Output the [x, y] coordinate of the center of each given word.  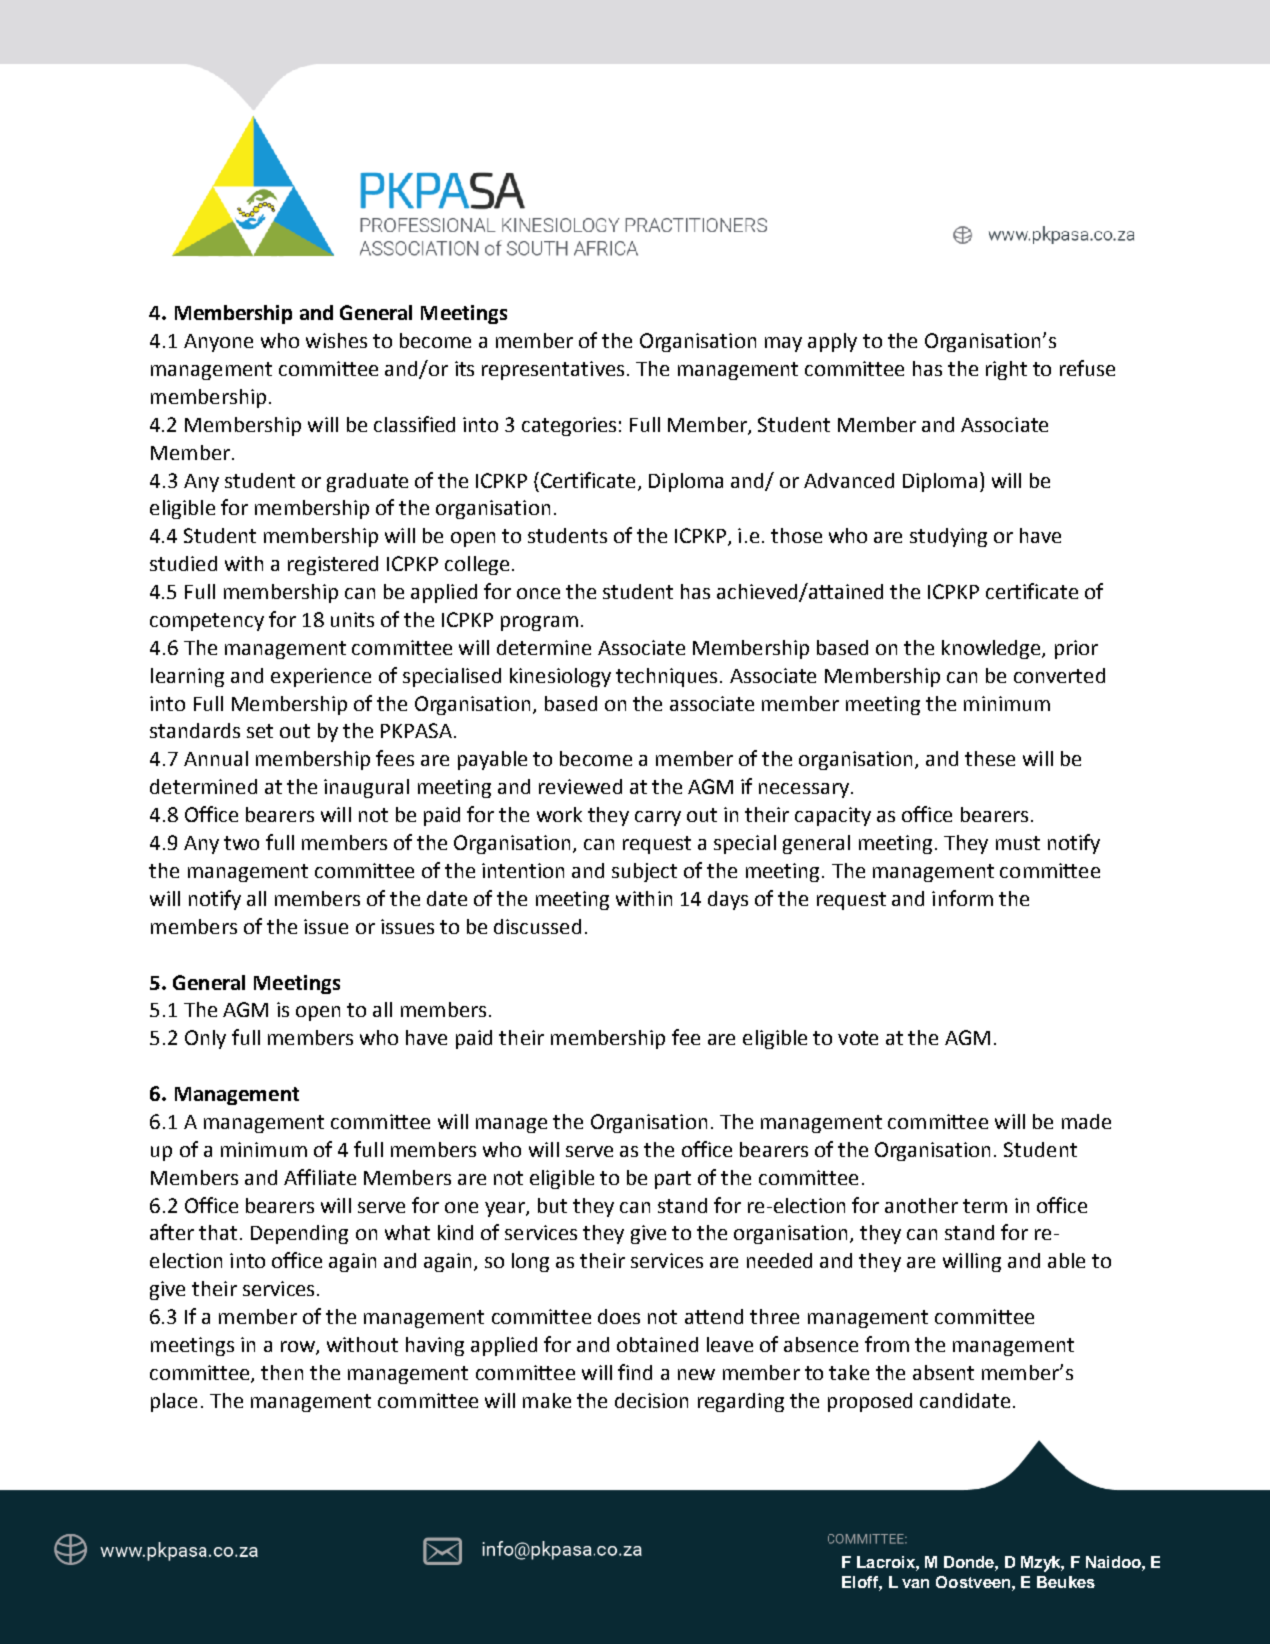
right [1006, 370]
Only [205, 1039]
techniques [666, 677]
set [260, 731]
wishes [336, 340]
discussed [537, 926]
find [635, 1372]
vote [858, 1038]
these [990, 758]
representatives [553, 370]
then [282, 1372]
